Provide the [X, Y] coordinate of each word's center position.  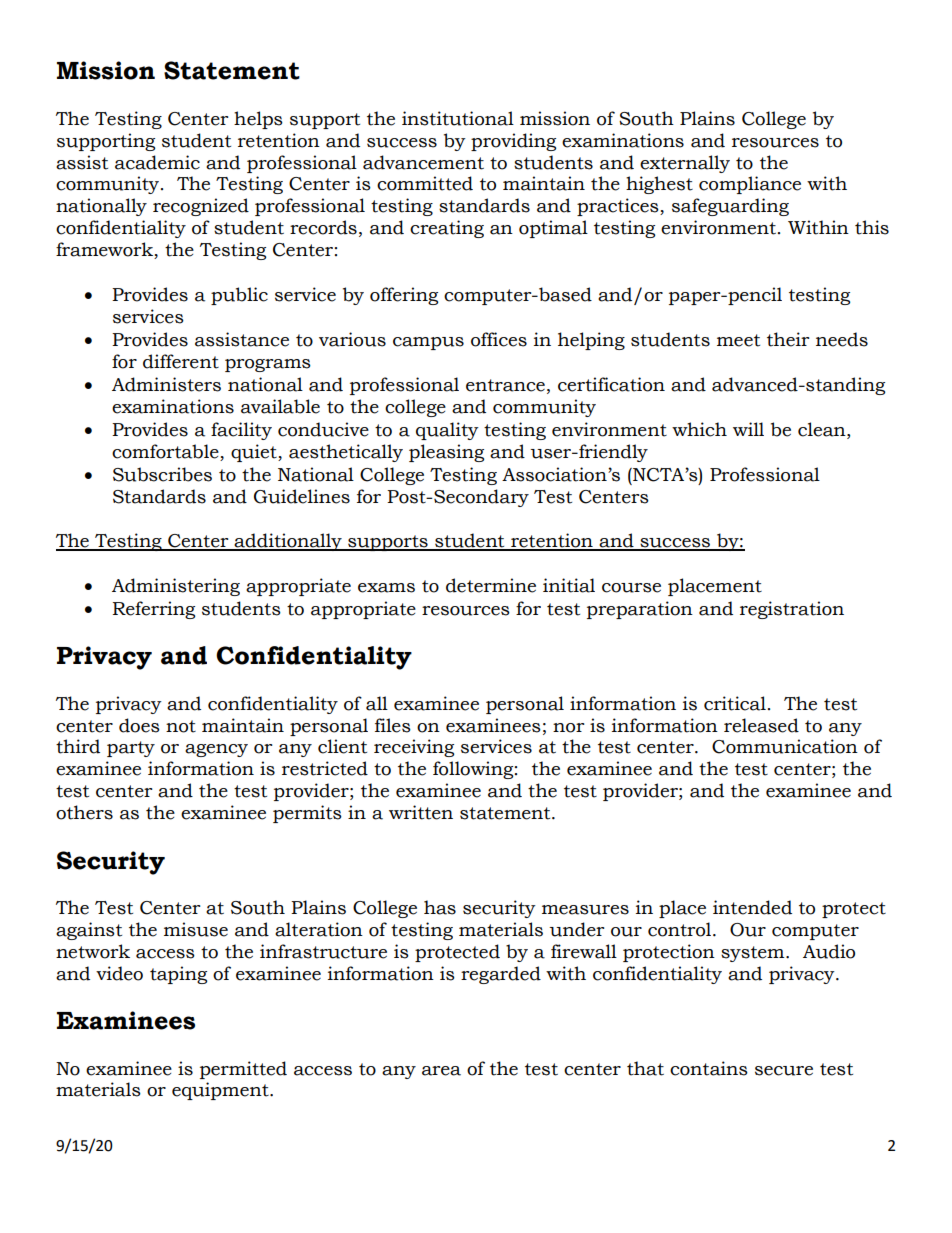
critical [735, 703]
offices [499, 339]
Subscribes [162, 474]
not [181, 726]
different [181, 361]
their [788, 339]
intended [752, 907]
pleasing [446, 453]
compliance [750, 185]
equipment [221, 1091]
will [748, 429]
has [440, 907]
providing [513, 142]
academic [157, 162]
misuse [196, 929]
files [393, 725]
